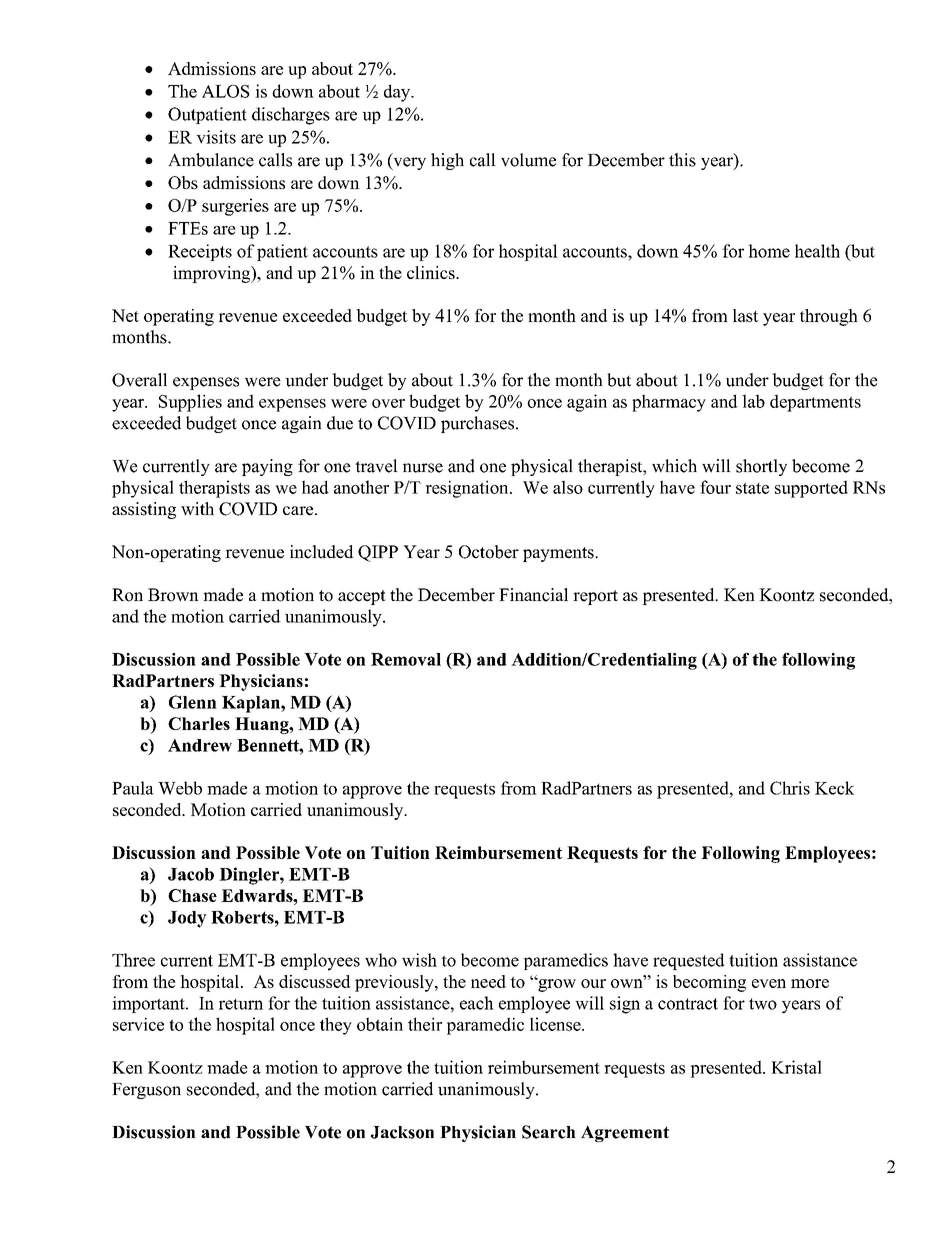 This screenshot has height=1233, width=952. Describe the element at coordinates (180, 788) in the screenshot. I see `Webb` at that location.
